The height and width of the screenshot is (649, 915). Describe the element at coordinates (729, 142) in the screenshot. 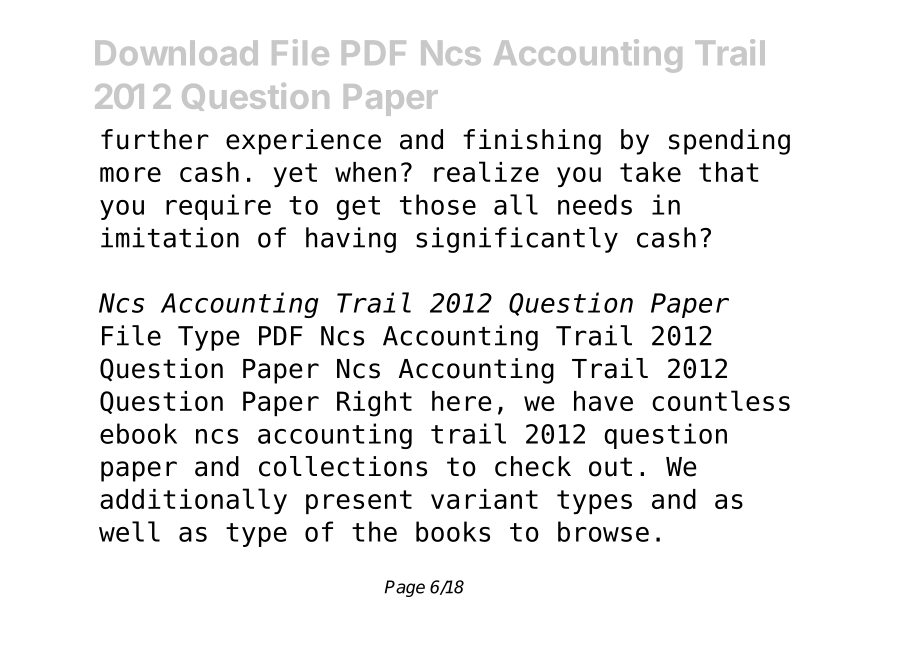

I see `spending` at that location.
